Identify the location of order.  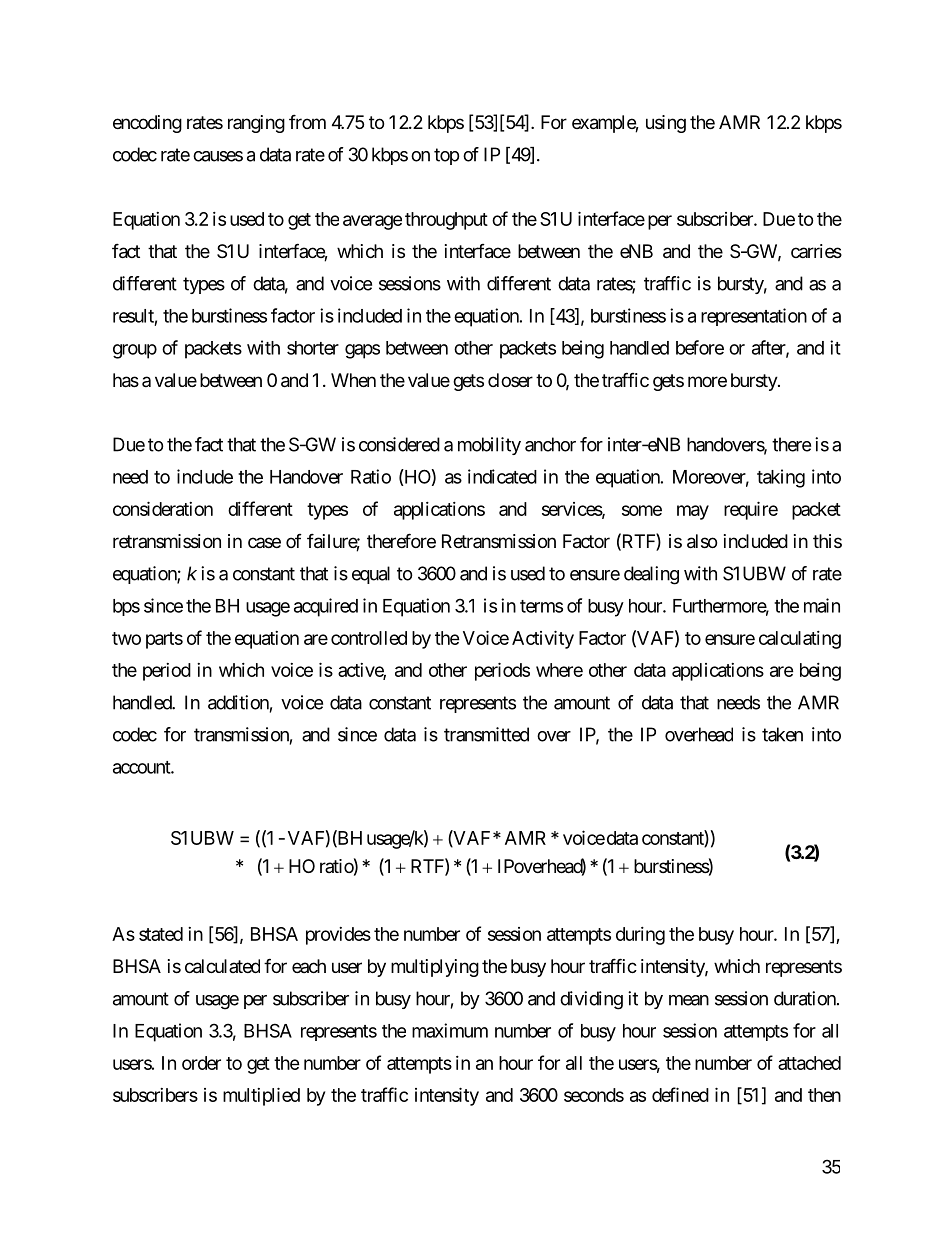
(201, 1063).
